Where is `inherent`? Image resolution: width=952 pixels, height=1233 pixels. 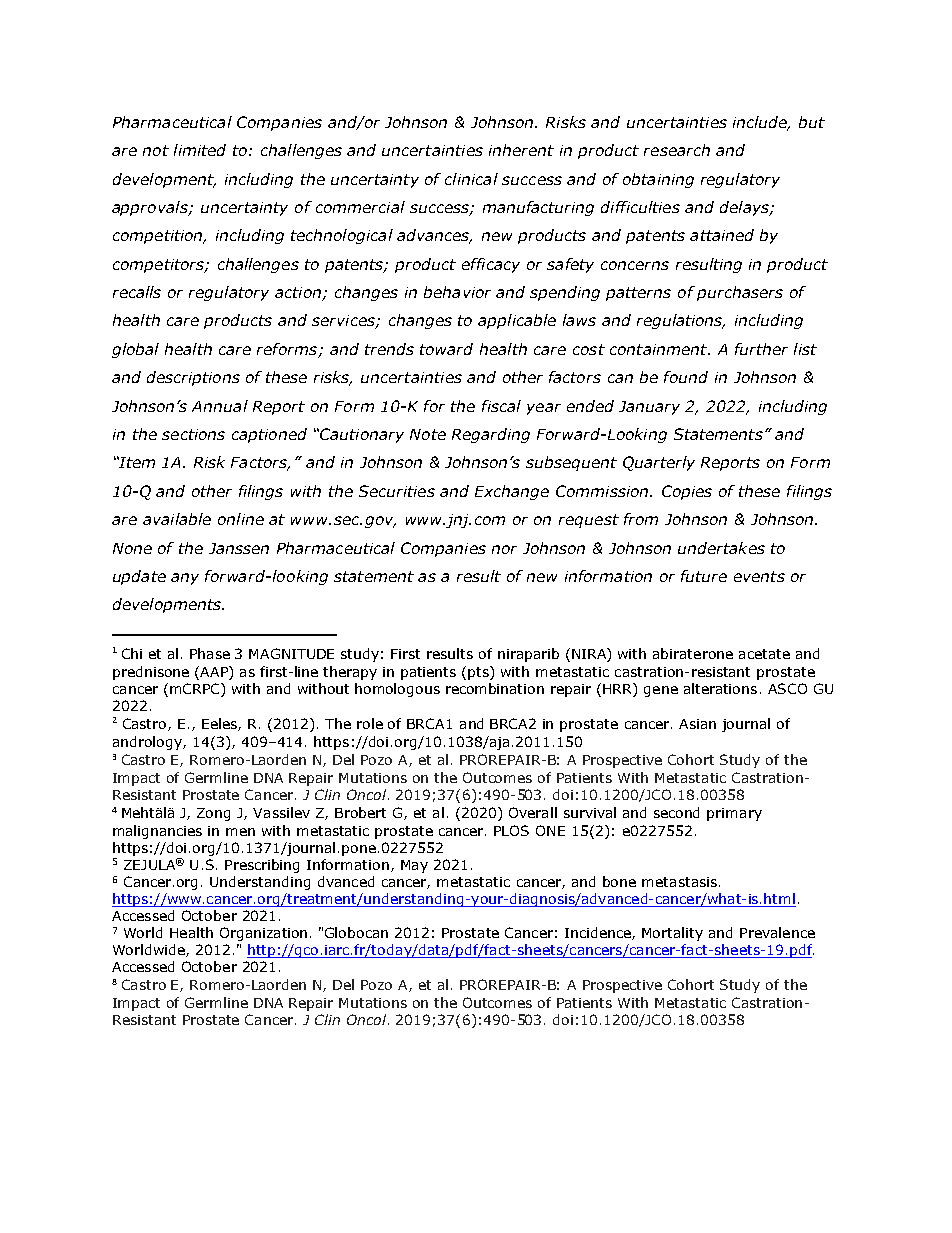 inherent is located at coordinates (521, 150).
